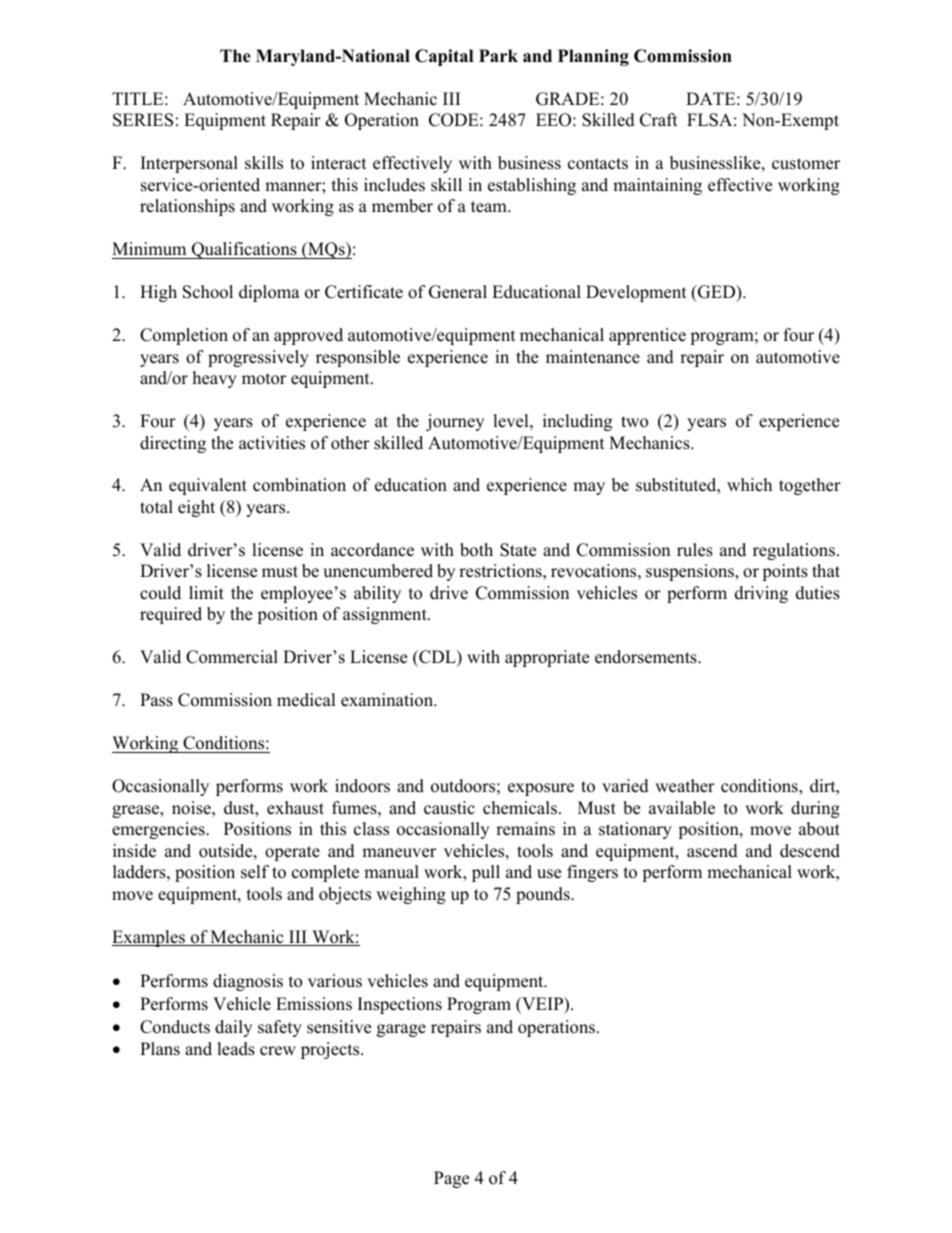 Image resolution: width=952 pixels, height=1233 pixels. What do you see at coordinates (498, 55) in the document?
I see `Park` at bounding box center [498, 55].
